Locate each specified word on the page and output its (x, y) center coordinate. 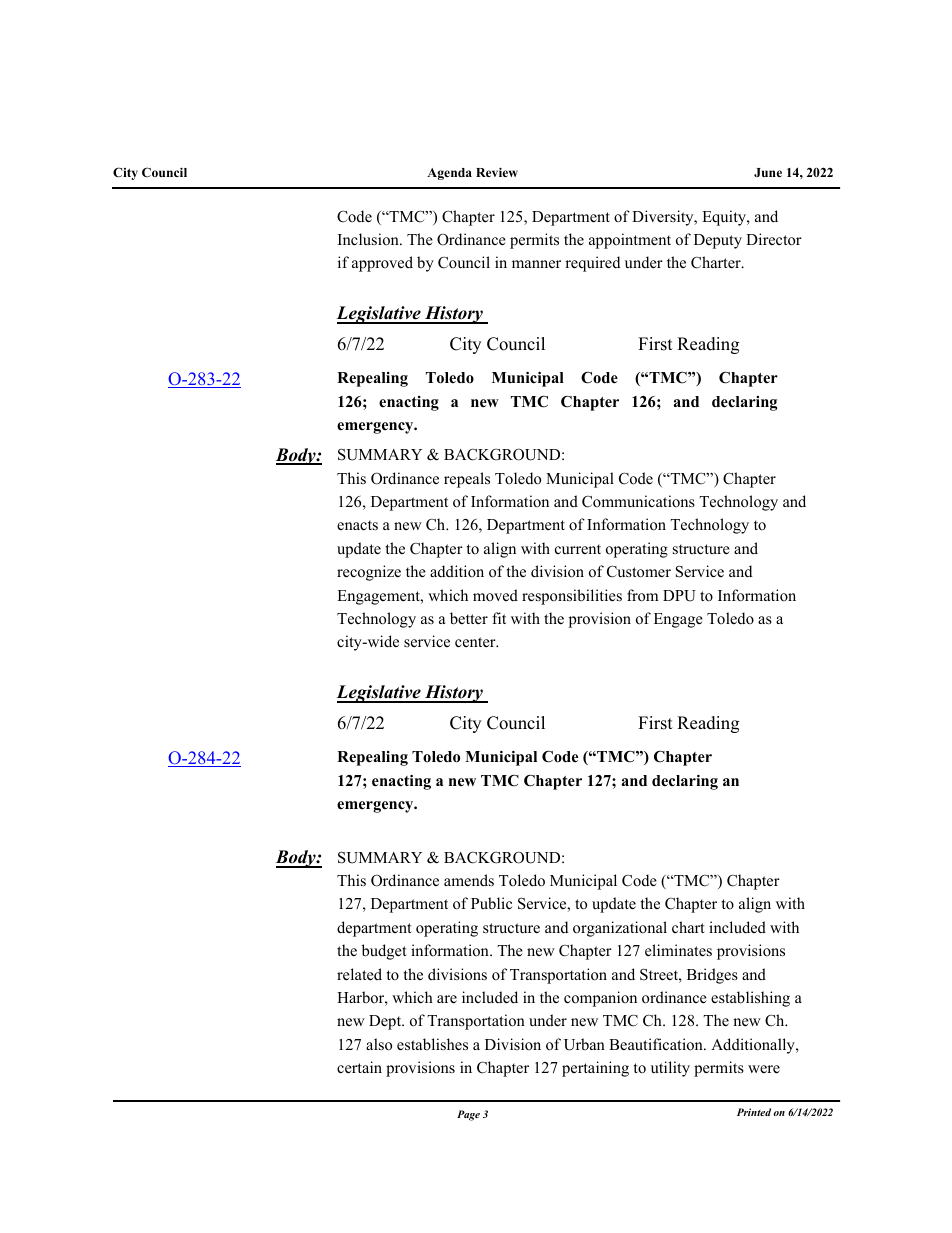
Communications (638, 501)
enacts (357, 525)
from (642, 595)
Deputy (718, 241)
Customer (639, 571)
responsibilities (572, 597)
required (593, 264)
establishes (432, 1044)
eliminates (678, 950)
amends (469, 880)
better (469, 618)
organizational (620, 929)
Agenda (449, 174)
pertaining (595, 1069)
